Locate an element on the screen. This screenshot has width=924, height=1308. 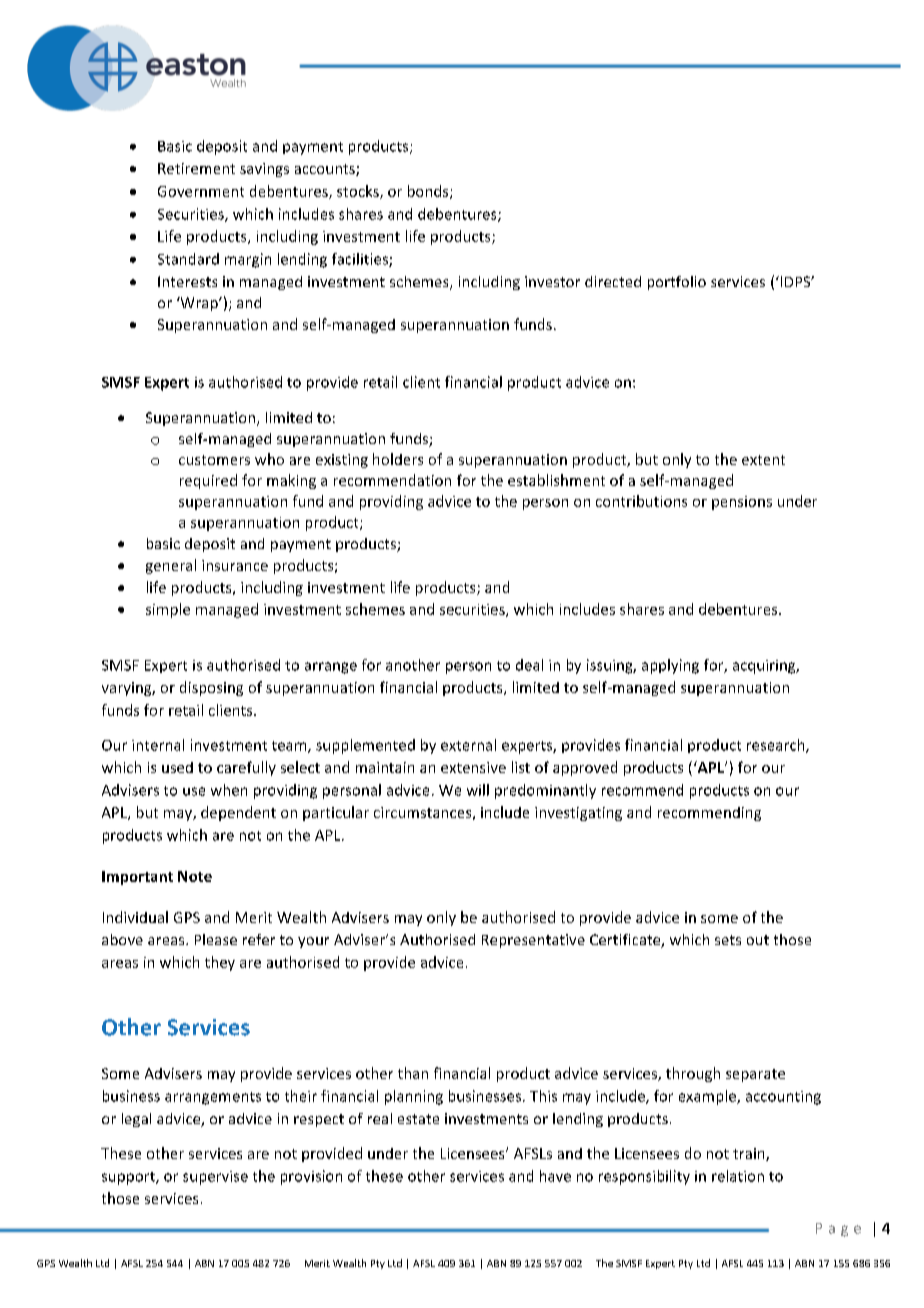
deal is located at coordinates (529, 665).
